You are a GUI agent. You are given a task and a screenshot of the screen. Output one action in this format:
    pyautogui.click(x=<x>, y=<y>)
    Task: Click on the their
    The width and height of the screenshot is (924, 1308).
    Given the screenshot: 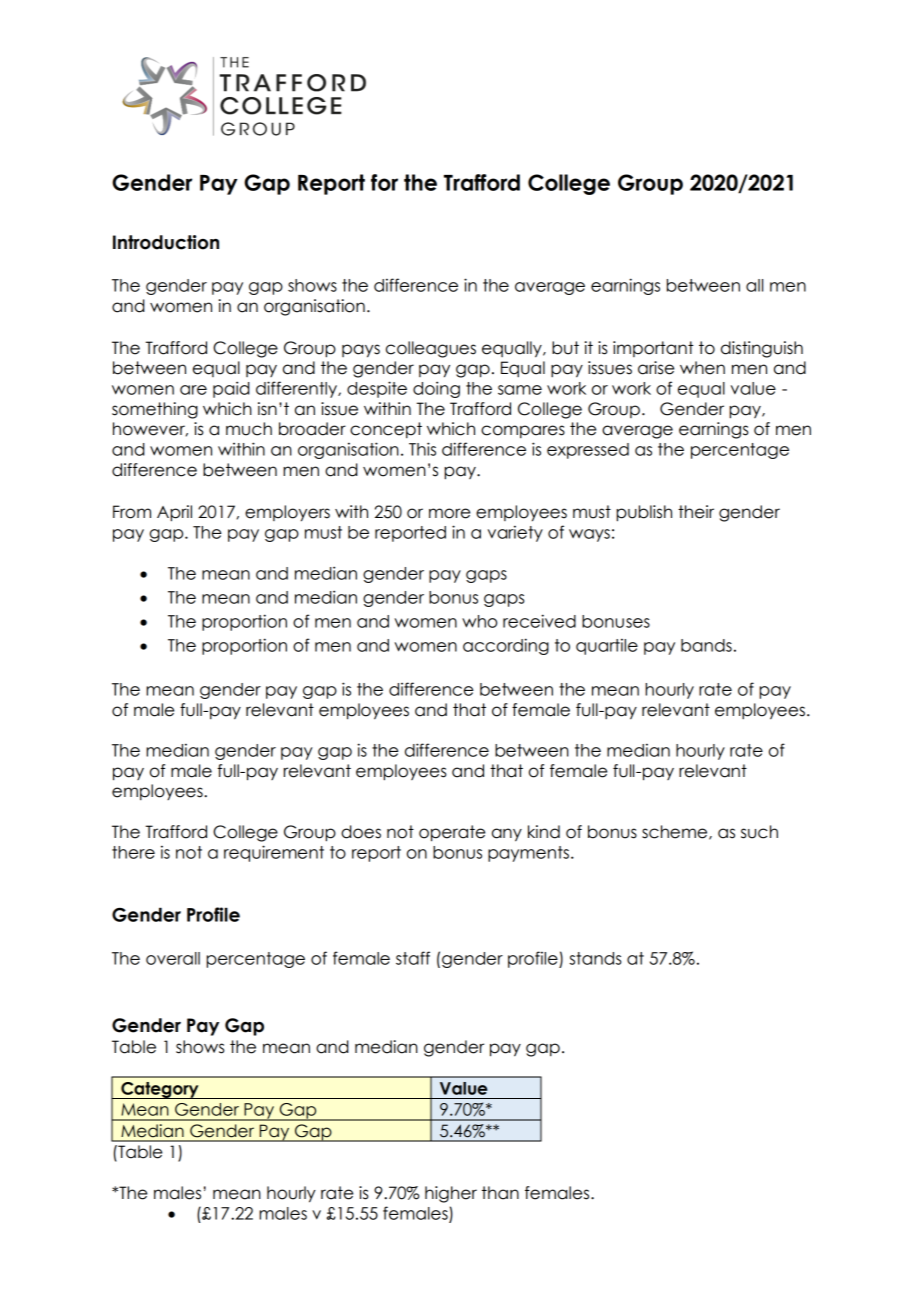 What is the action you would take?
    pyautogui.click(x=696, y=512)
